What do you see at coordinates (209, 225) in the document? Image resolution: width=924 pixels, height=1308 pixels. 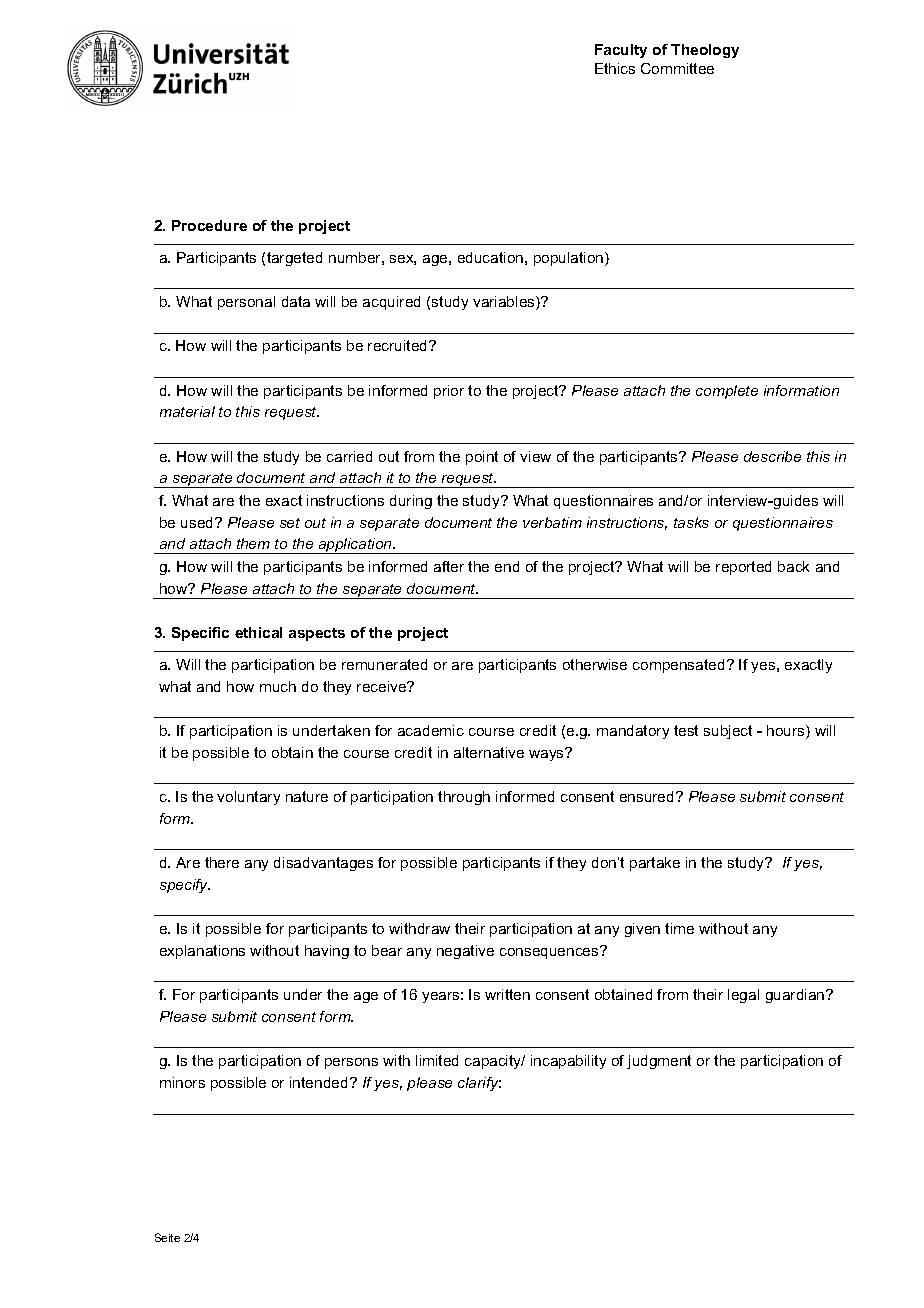 I see `Procedure` at bounding box center [209, 225].
